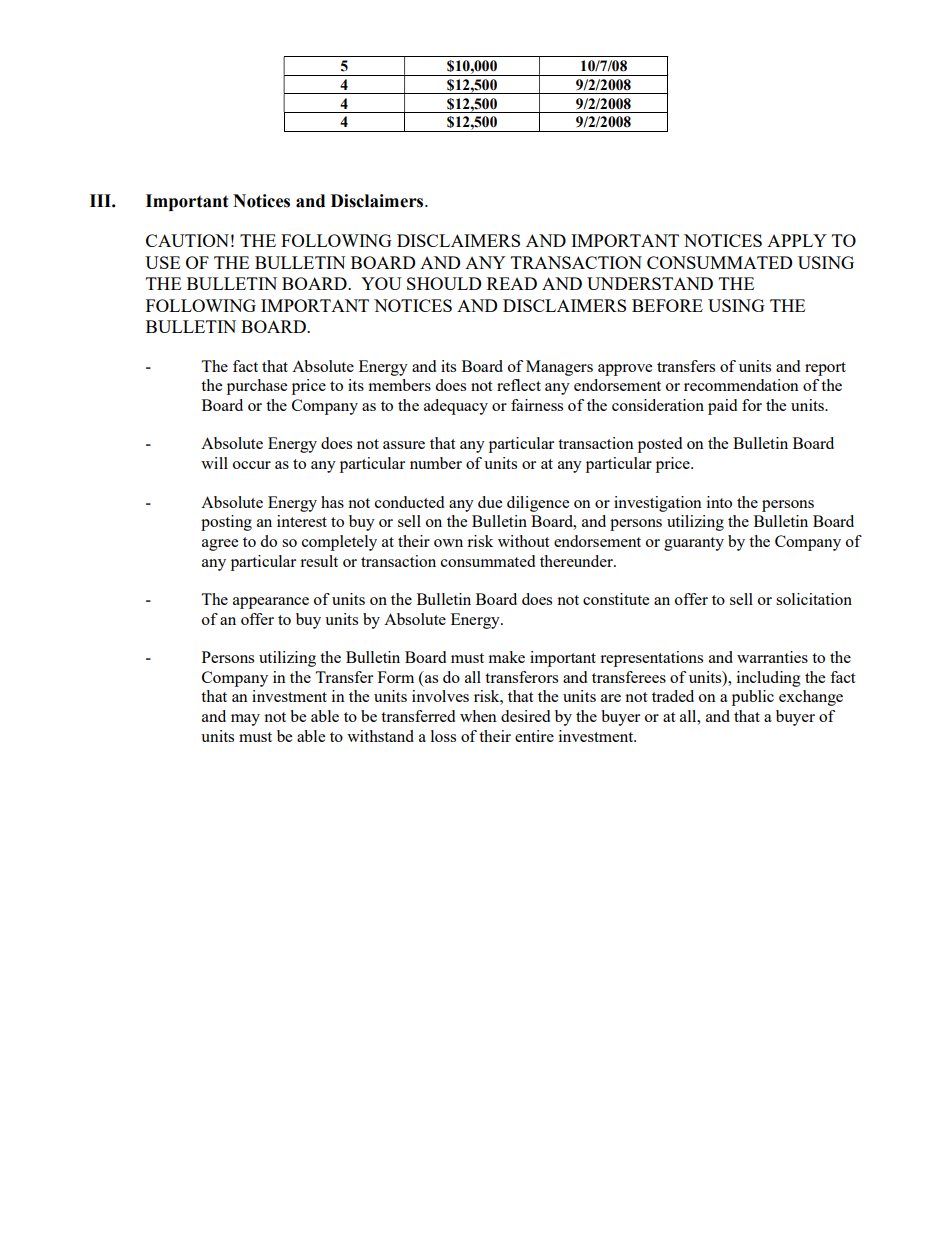 The width and height of the document is (952, 1233). I want to click on READ, so click(512, 283).
